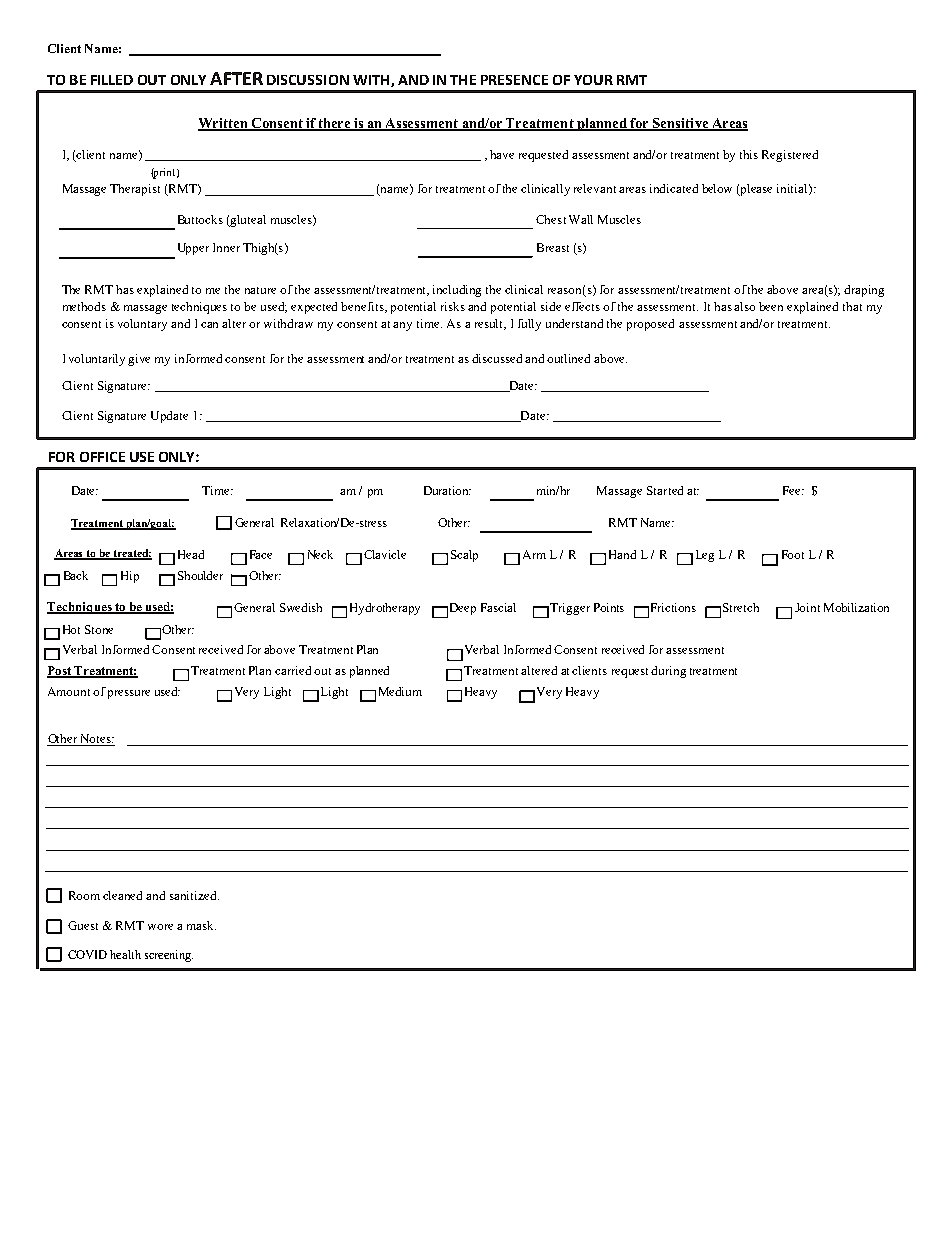  I want to click on during, so click(668, 672).
